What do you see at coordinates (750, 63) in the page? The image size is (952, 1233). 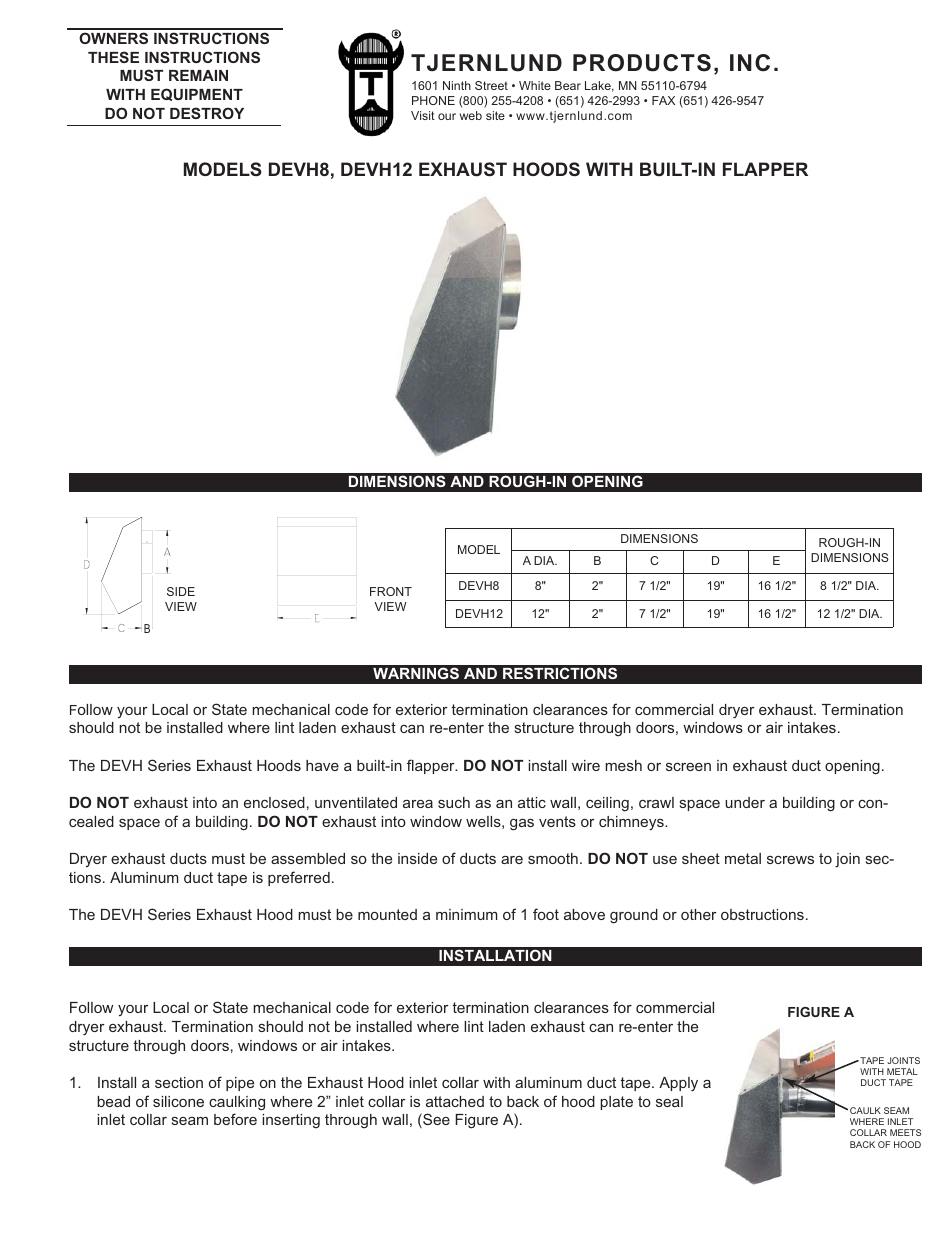 I see `INC` at bounding box center [750, 63].
